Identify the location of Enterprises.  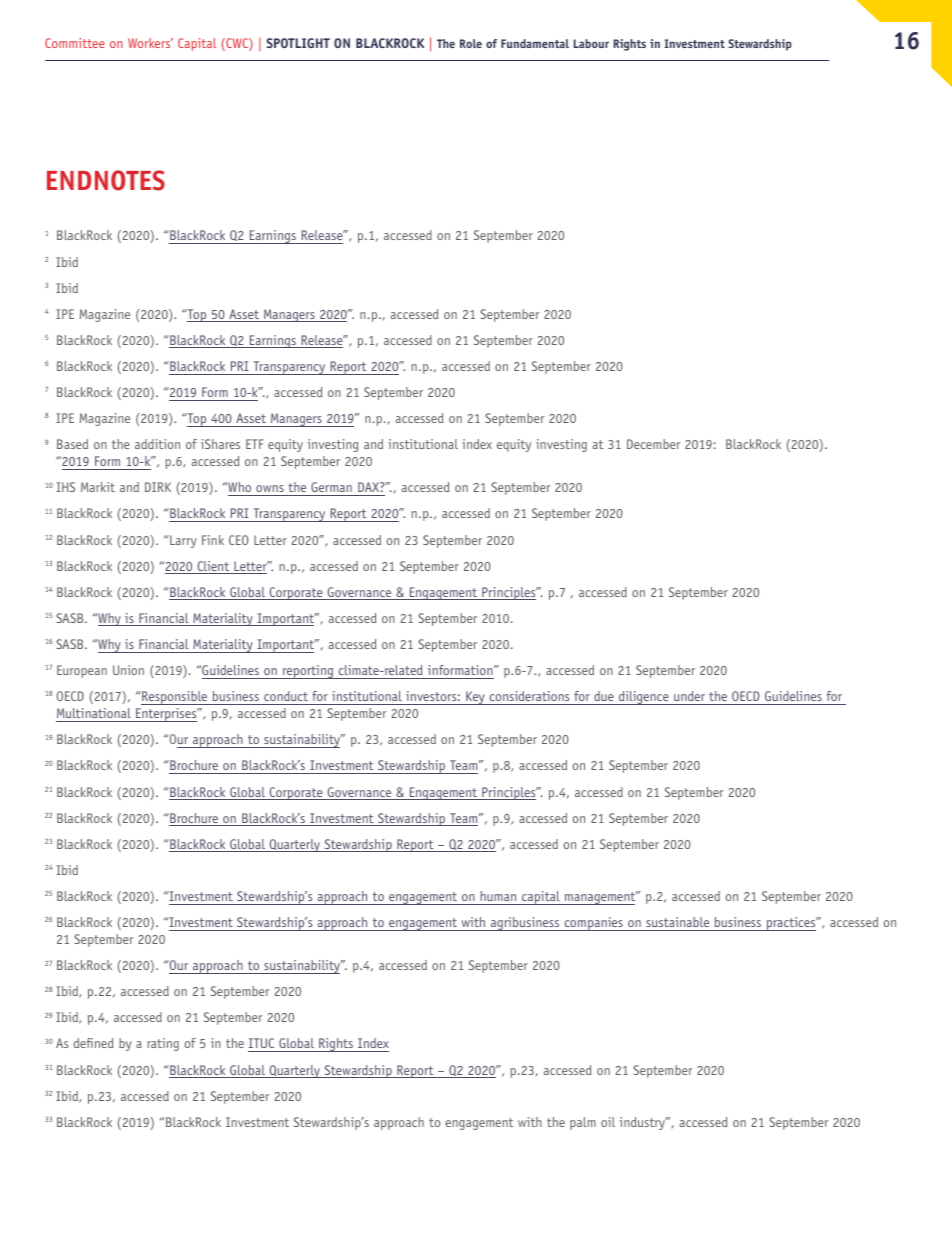
(166, 715).
